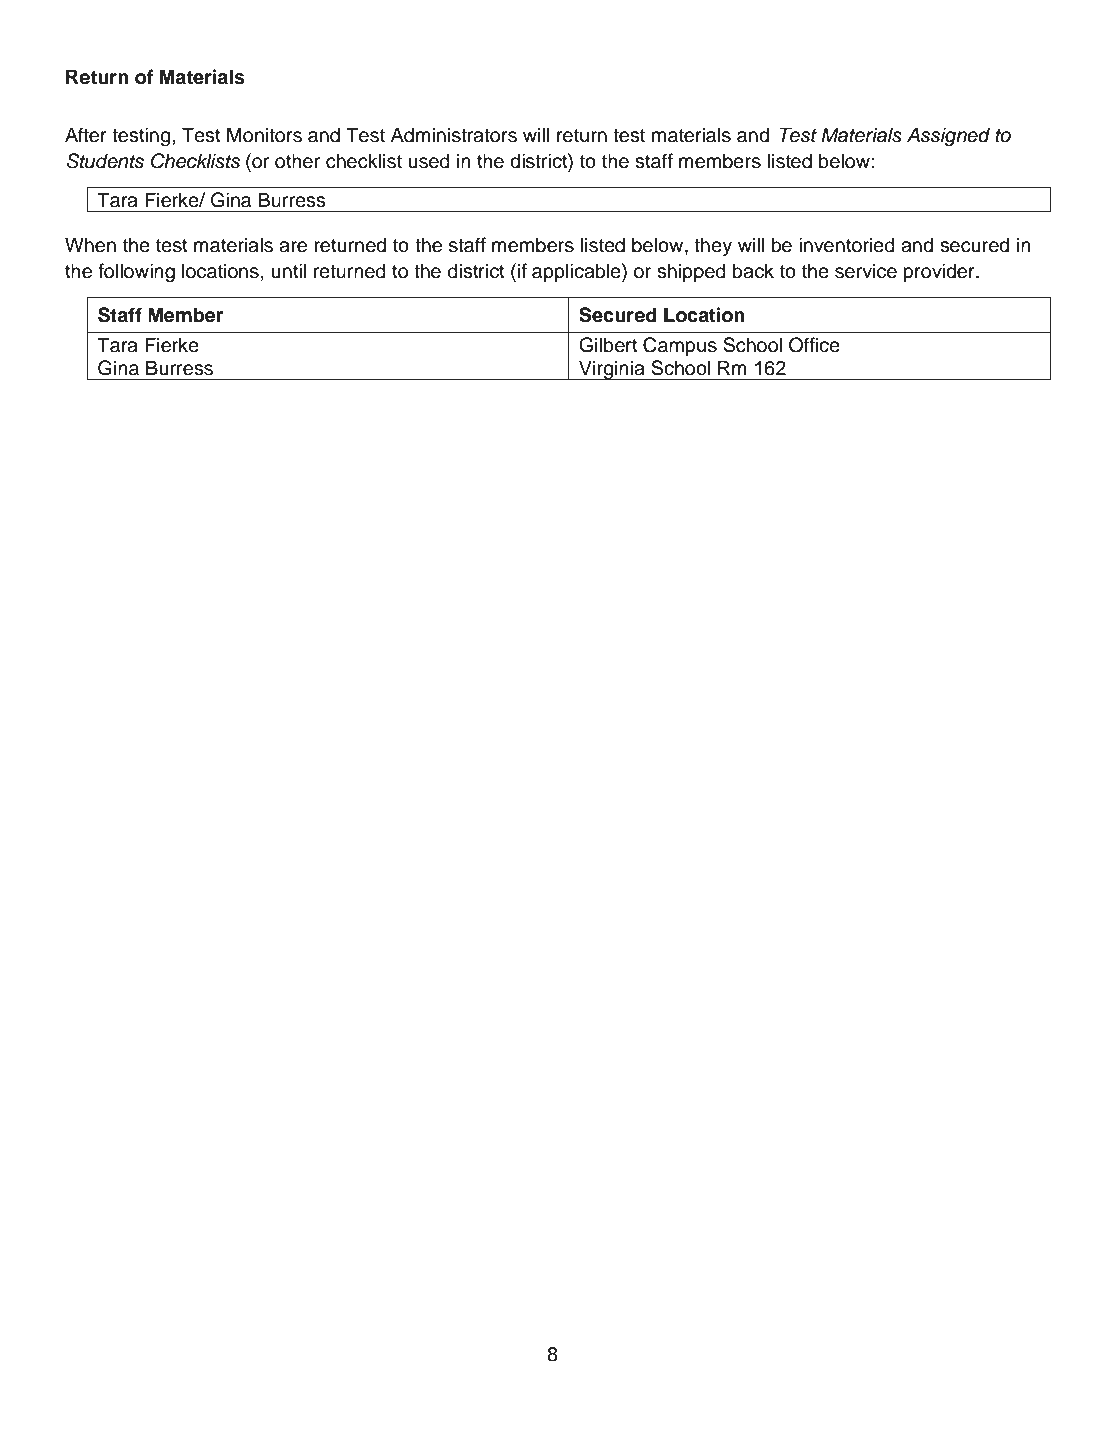  I want to click on service, so click(866, 271).
